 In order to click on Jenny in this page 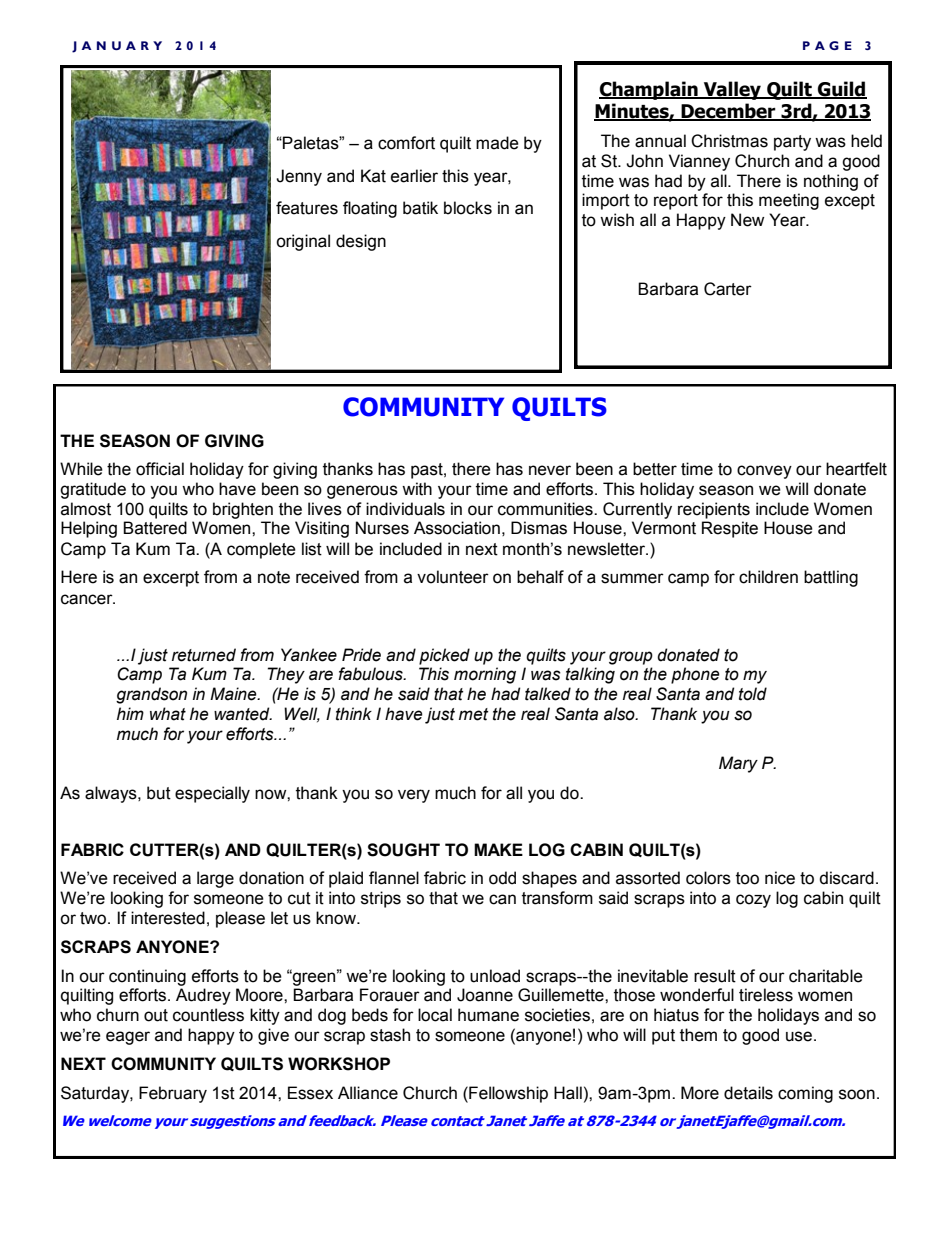, I will do `click(299, 177)`.
